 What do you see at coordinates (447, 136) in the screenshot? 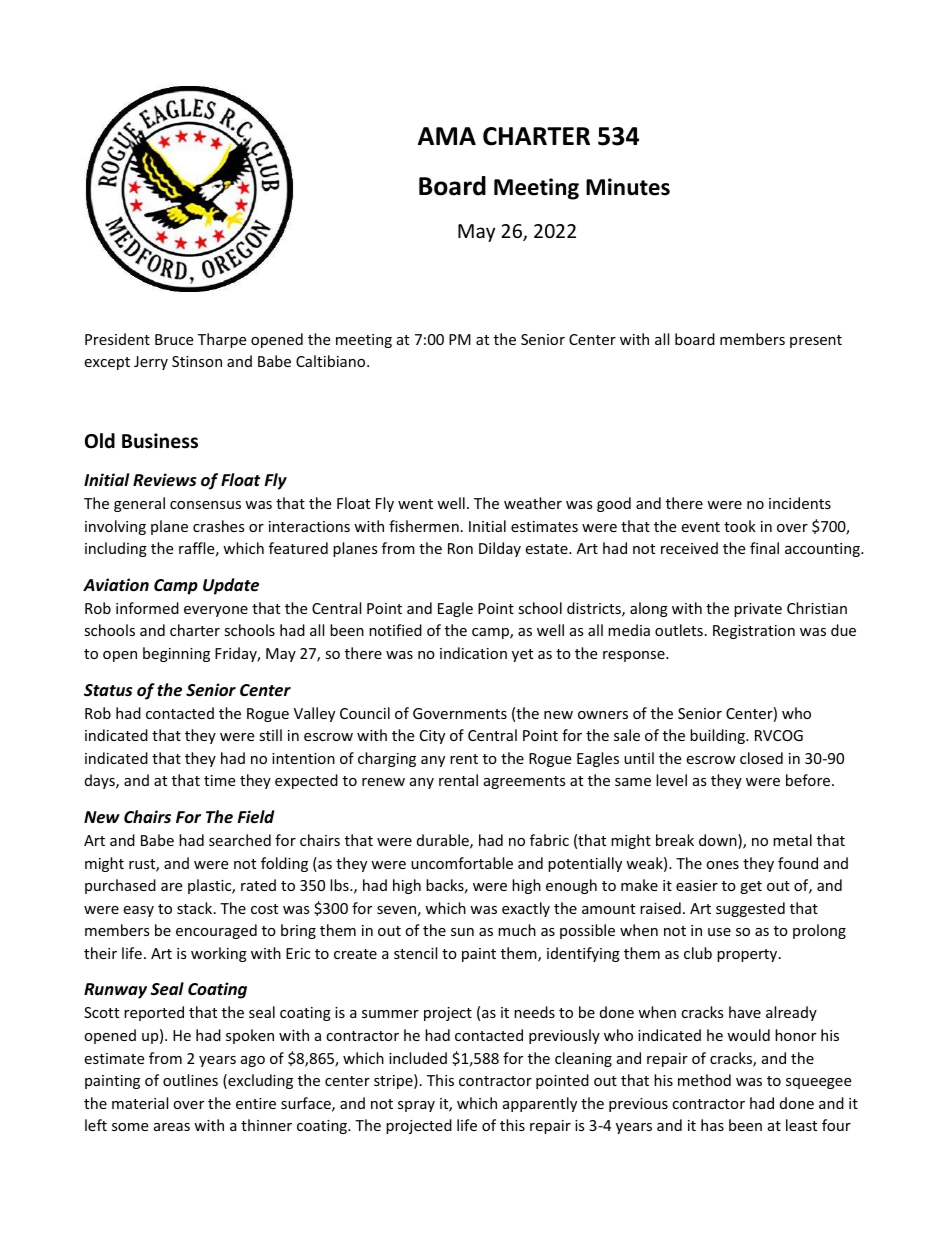
I see `AMA` at bounding box center [447, 136].
